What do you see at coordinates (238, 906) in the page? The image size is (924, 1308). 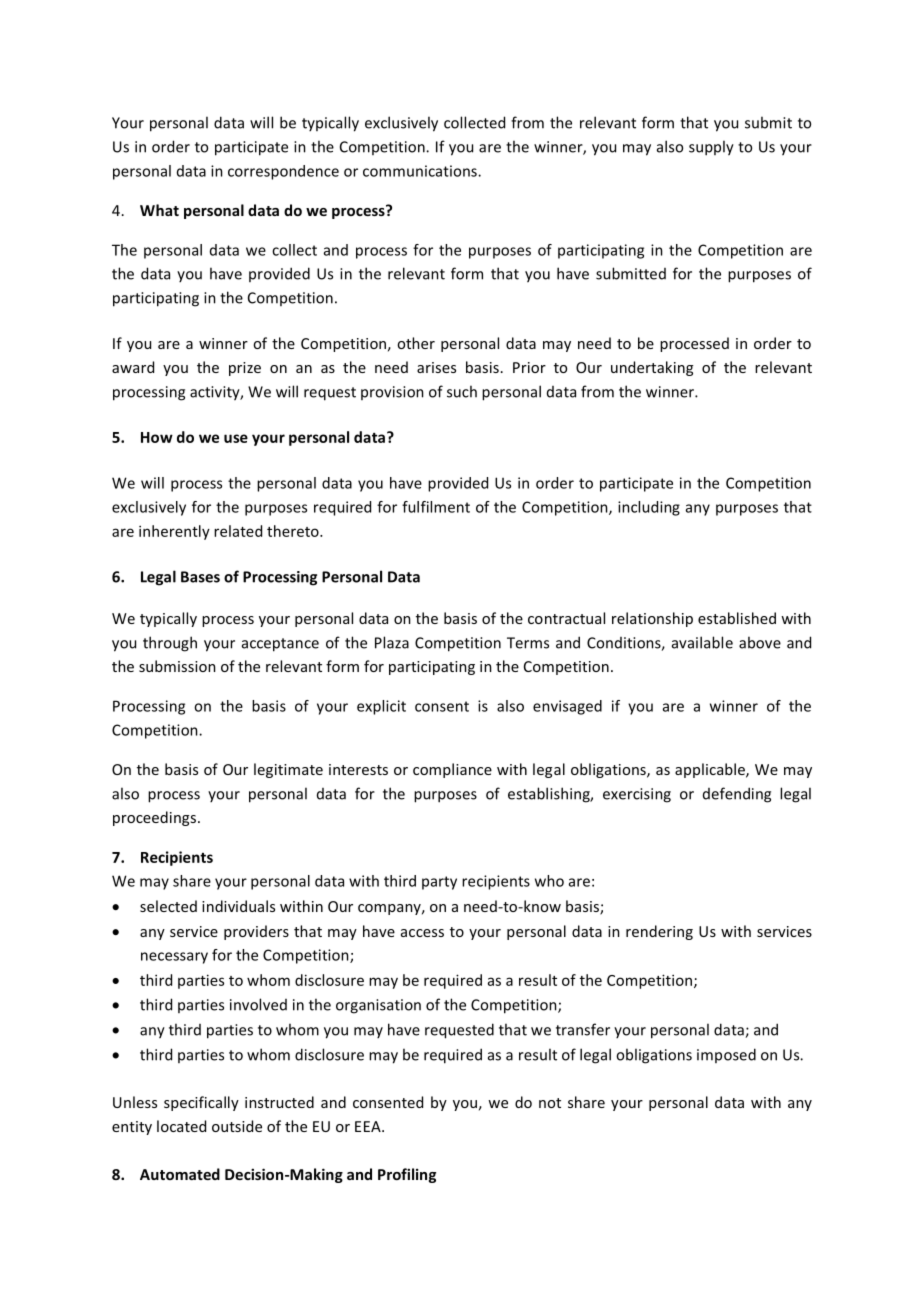 I see `individuals` at bounding box center [238, 906].
